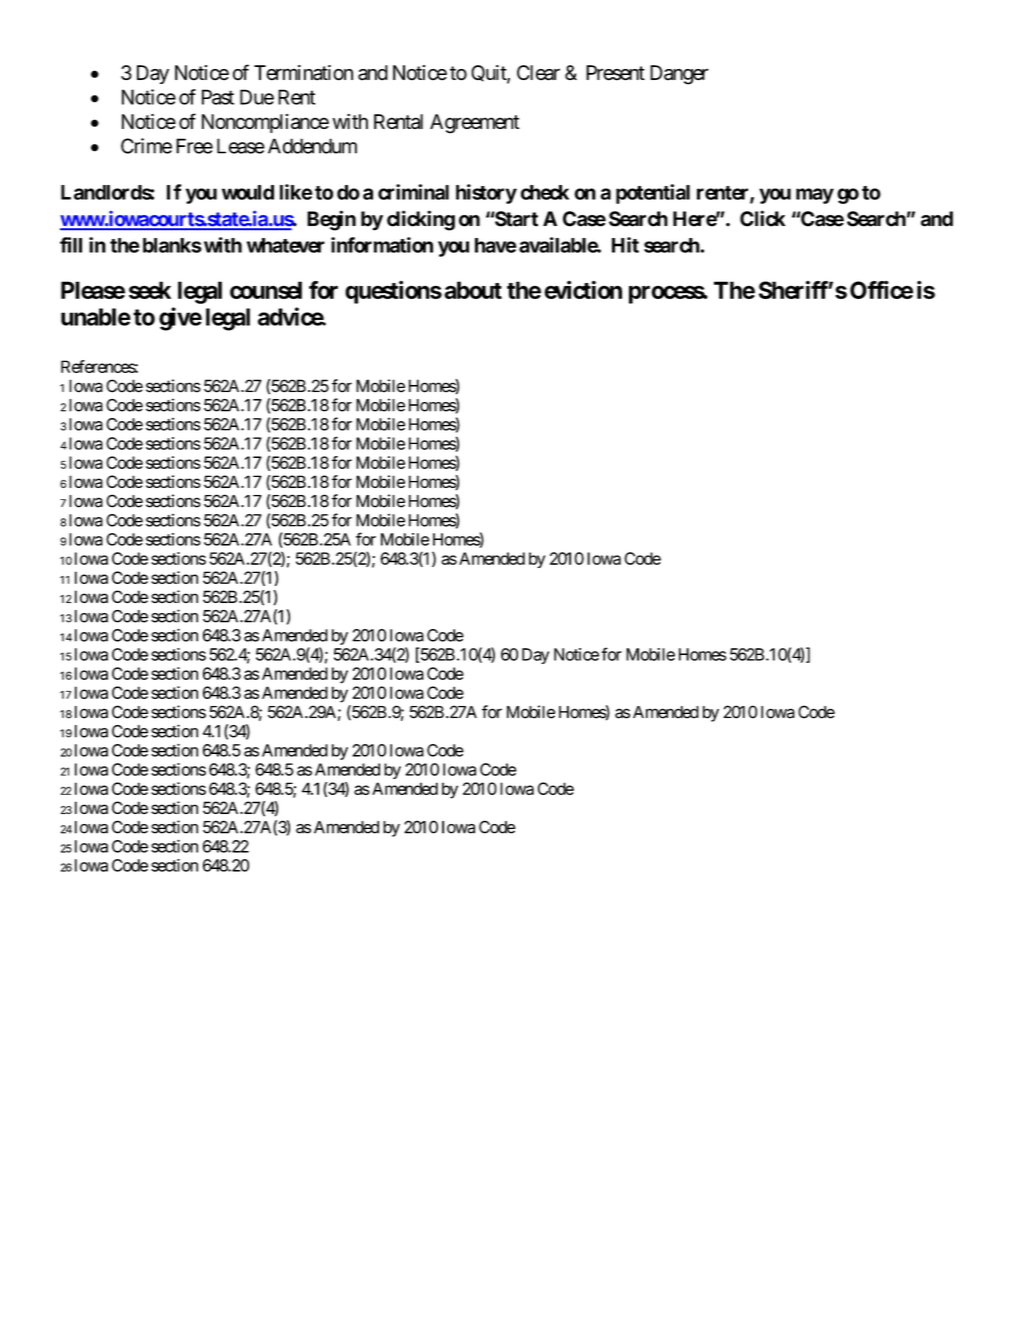 This image has height=1321, width=1021. Describe the element at coordinates (538, 73) in the image. I see `Clear` at that location.
